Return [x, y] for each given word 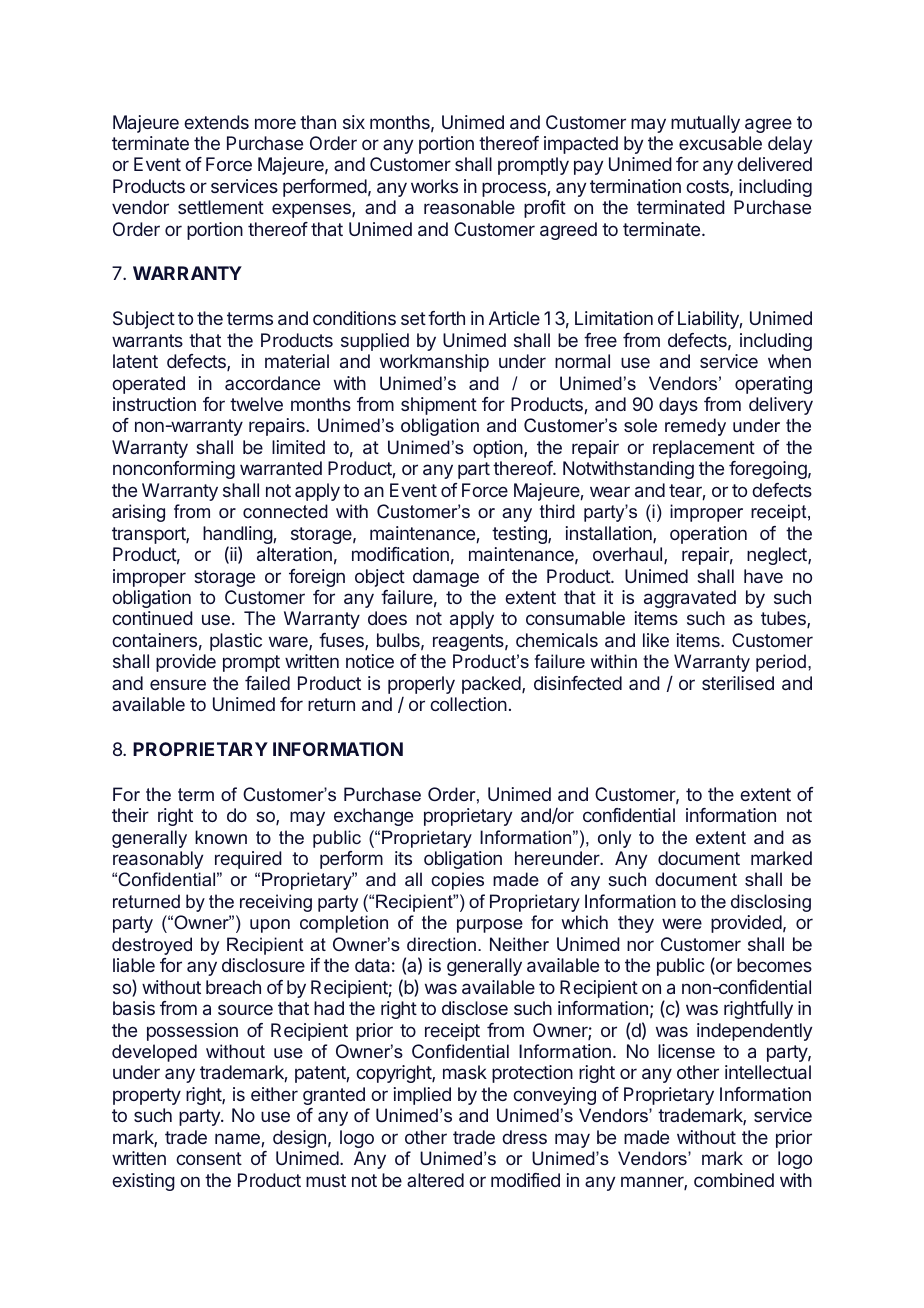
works [434, 186]
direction [441, 944]
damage [446, 578]
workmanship [434, 363]
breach [233, 987]
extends [216, 122]
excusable [720, 143]
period [781, 663]
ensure [178, 684]
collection [468, 704]
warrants [147, 340]
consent [209, 1158]
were [682, 923]
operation [708, 535]
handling [238, 536]
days [678, 406]
